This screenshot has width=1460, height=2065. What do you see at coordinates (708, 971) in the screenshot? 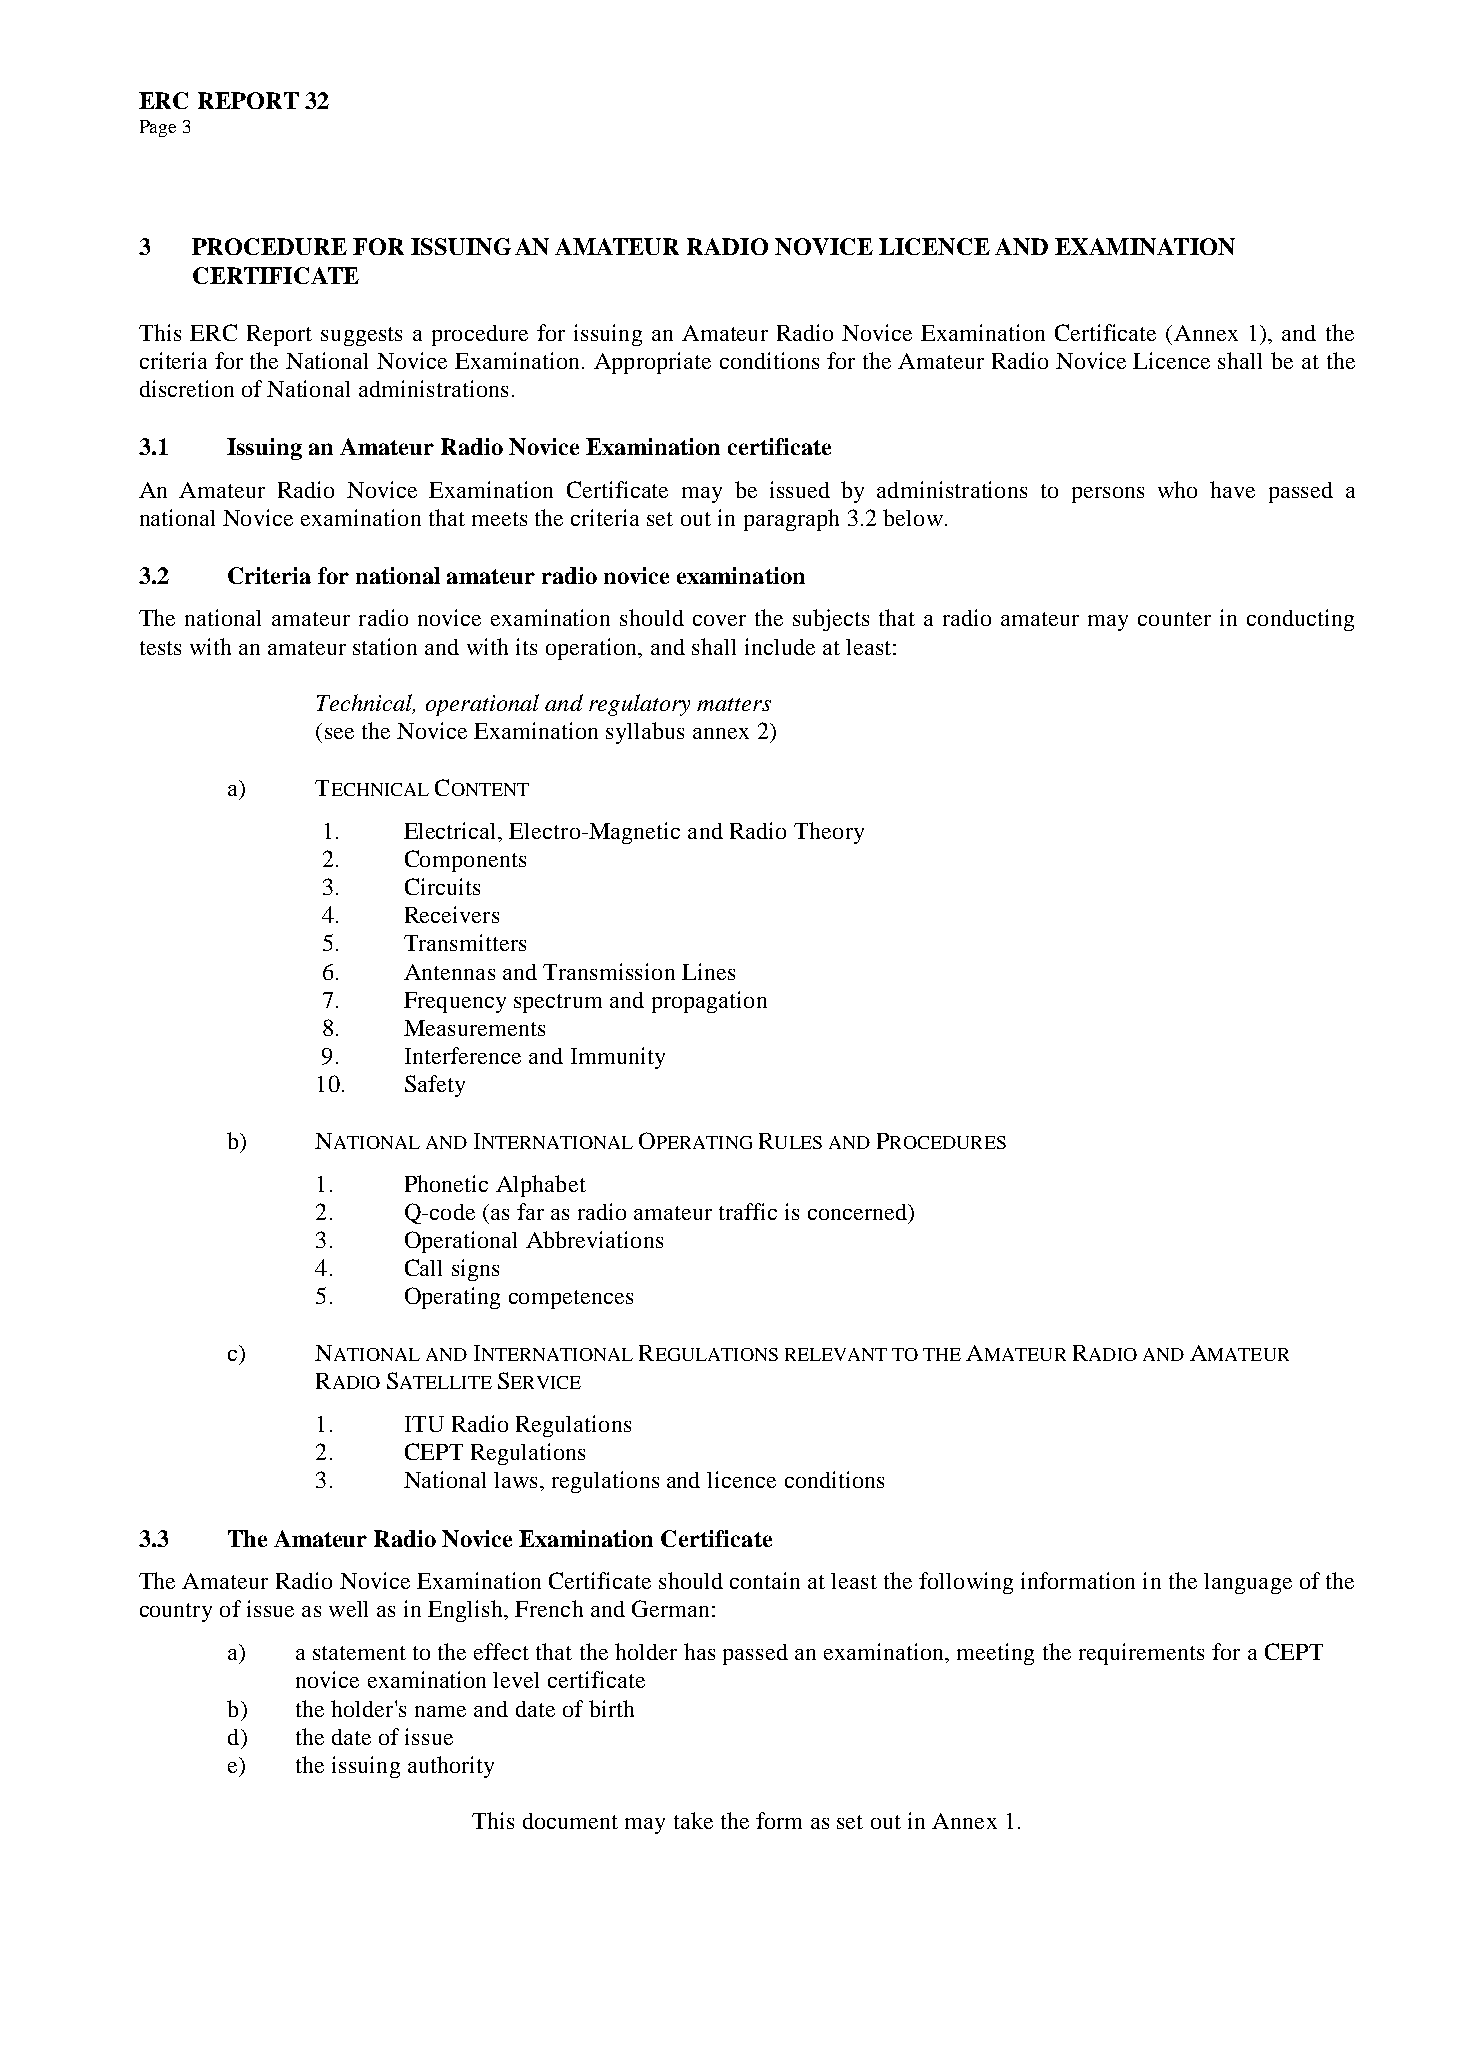
I see `Lines` at bounding box center [708, 971].
